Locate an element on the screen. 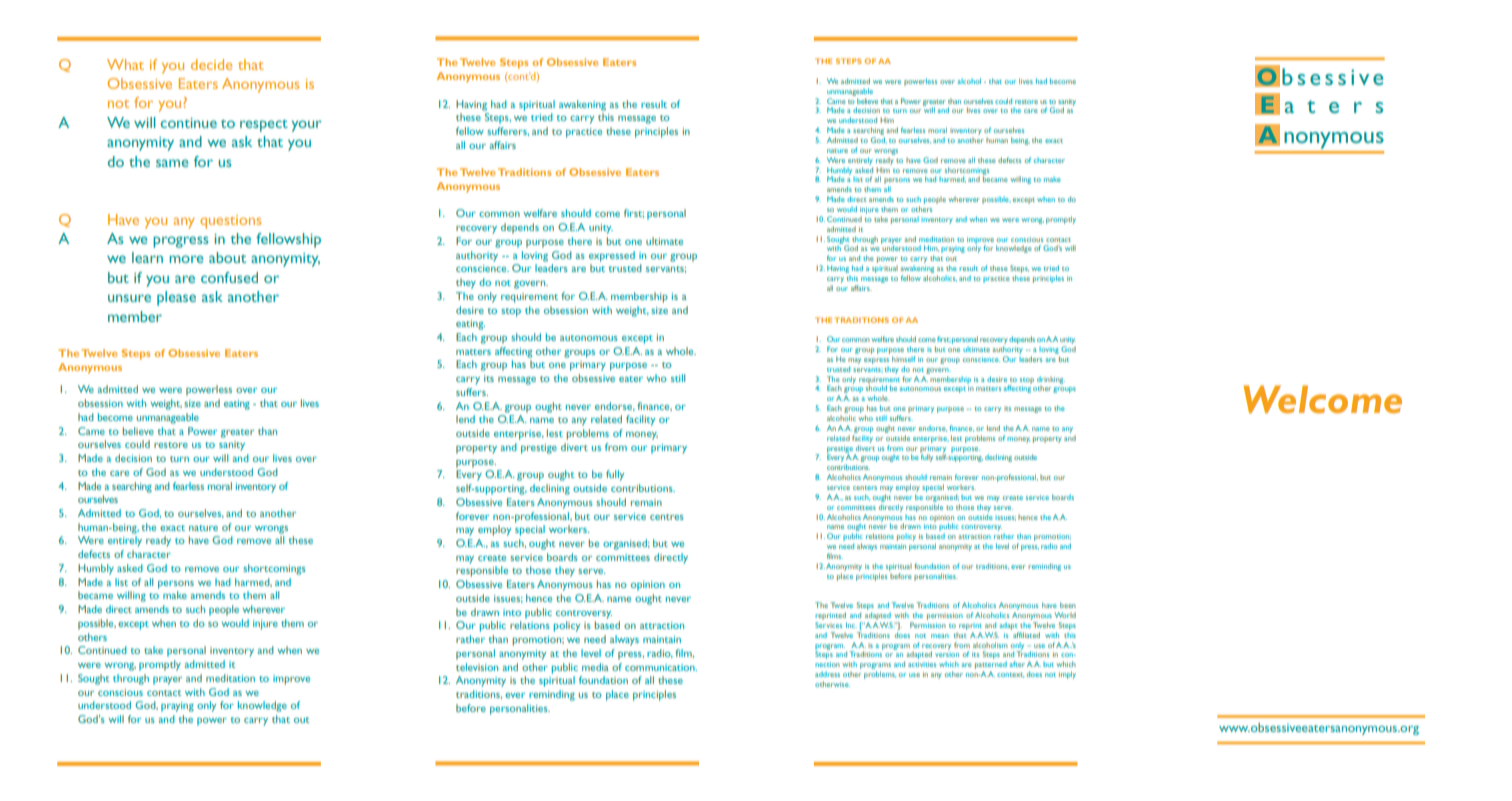  decide is located at coordinates (211, 64).
